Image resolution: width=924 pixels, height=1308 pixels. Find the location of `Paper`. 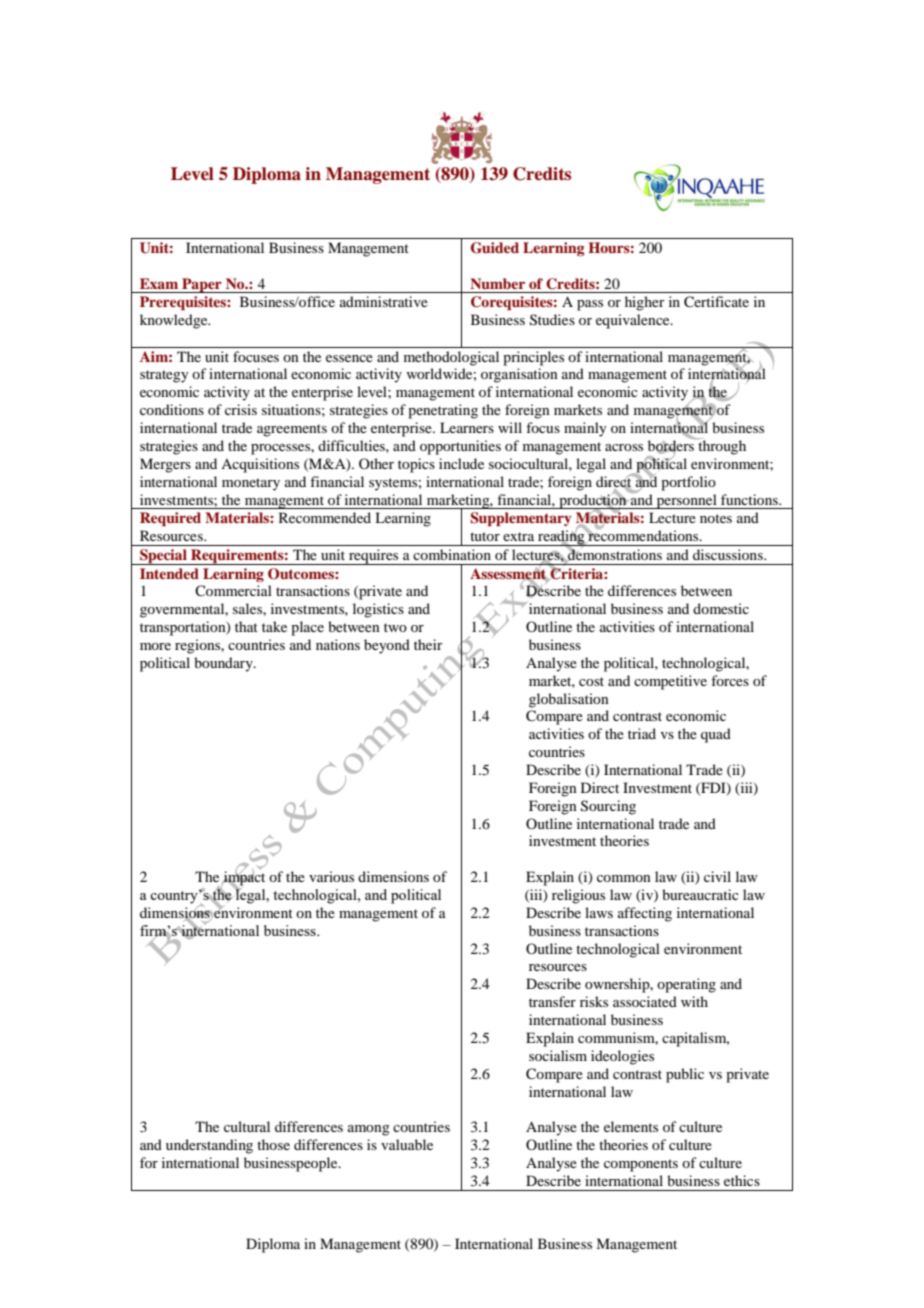

Paper is located at coordinates (202, 285).
